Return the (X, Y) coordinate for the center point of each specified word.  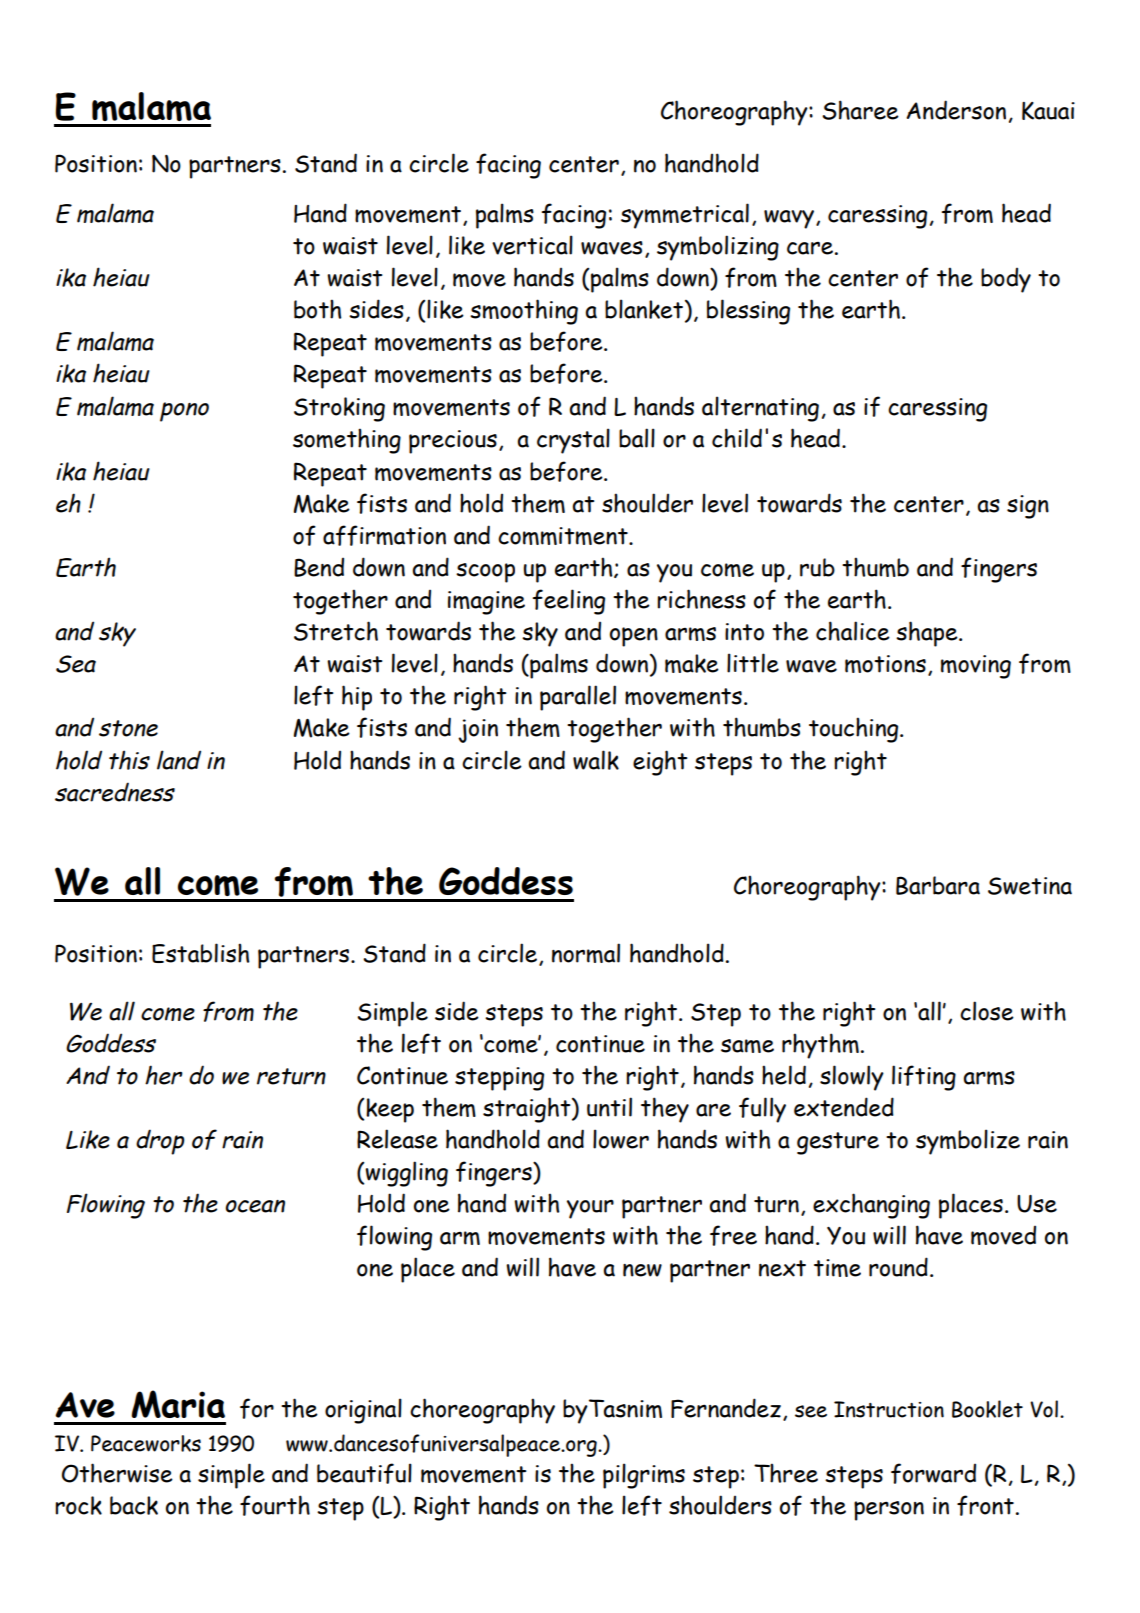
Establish (200, 953)
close (987, 1011)
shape (928, 634)
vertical (532, 245)
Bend (319, 567)
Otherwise (117, 1473)
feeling (569, 602)
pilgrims (644, 1476)
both (317, 309)
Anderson (956, 110)
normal (586, 953)
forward (933, 1473)
